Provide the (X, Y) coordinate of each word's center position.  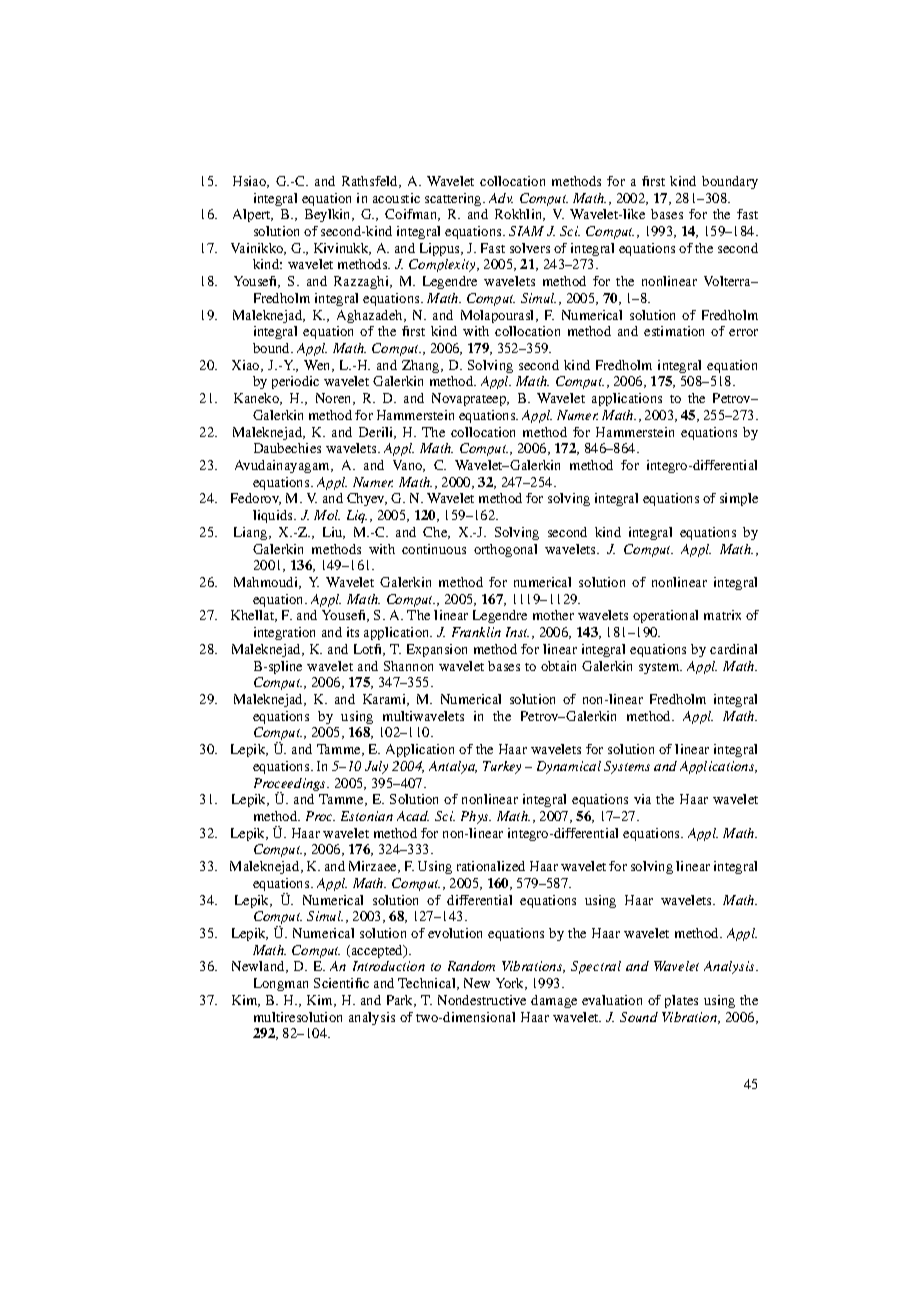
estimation (674, 331)
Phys (476, 817)
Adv (501, 198)
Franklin (476, 632)
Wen (318, 366)
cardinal (733, 649)
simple (739, 499)
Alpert (253, 215)
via (642, 799)
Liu (334, 533)
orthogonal (505, 550)
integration (284, 633)
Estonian (367, 816)
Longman (281, 984)
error (743, 332)
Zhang (422, 366)
